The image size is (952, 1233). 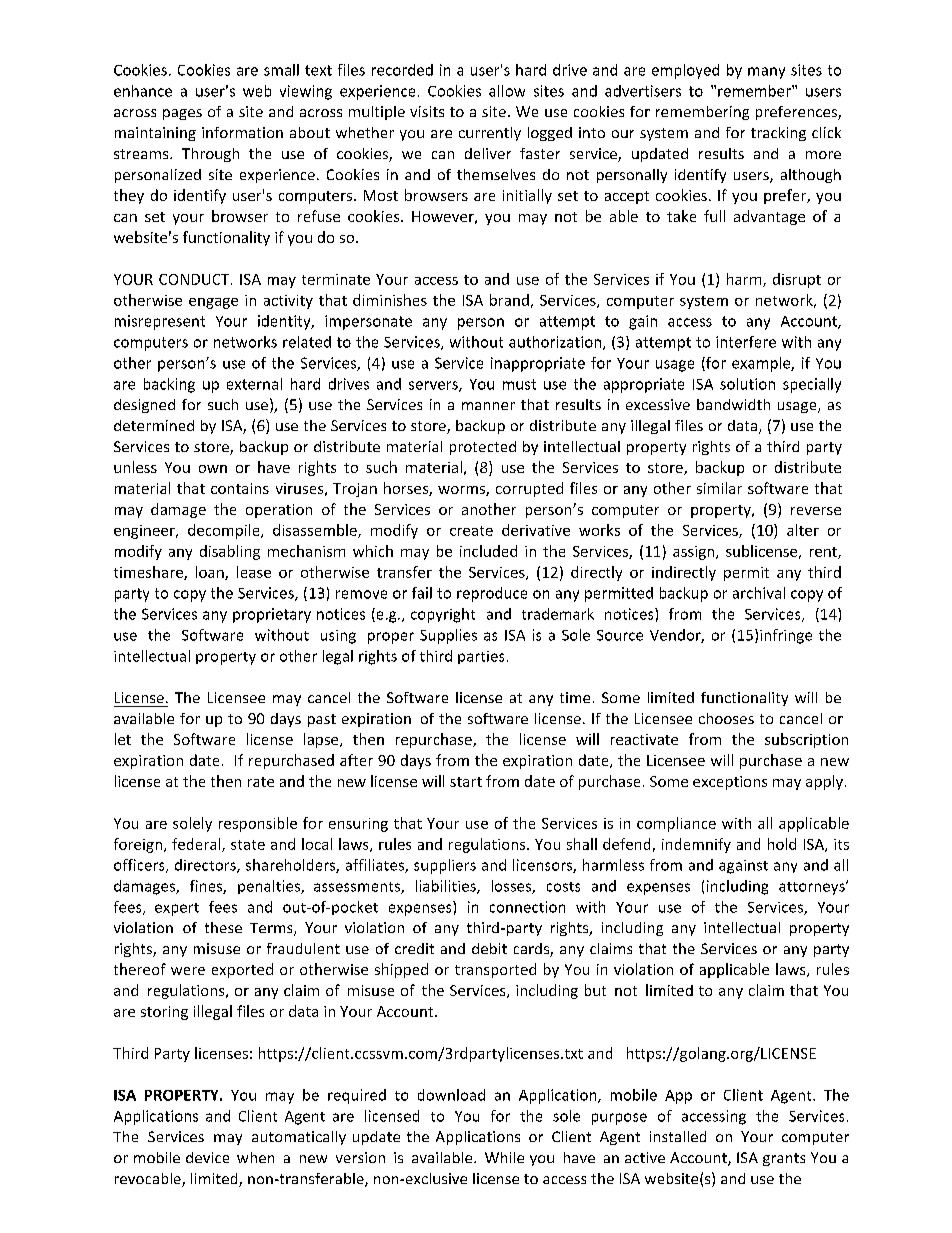 I want to click on pages, so click(x=182, y=114).
